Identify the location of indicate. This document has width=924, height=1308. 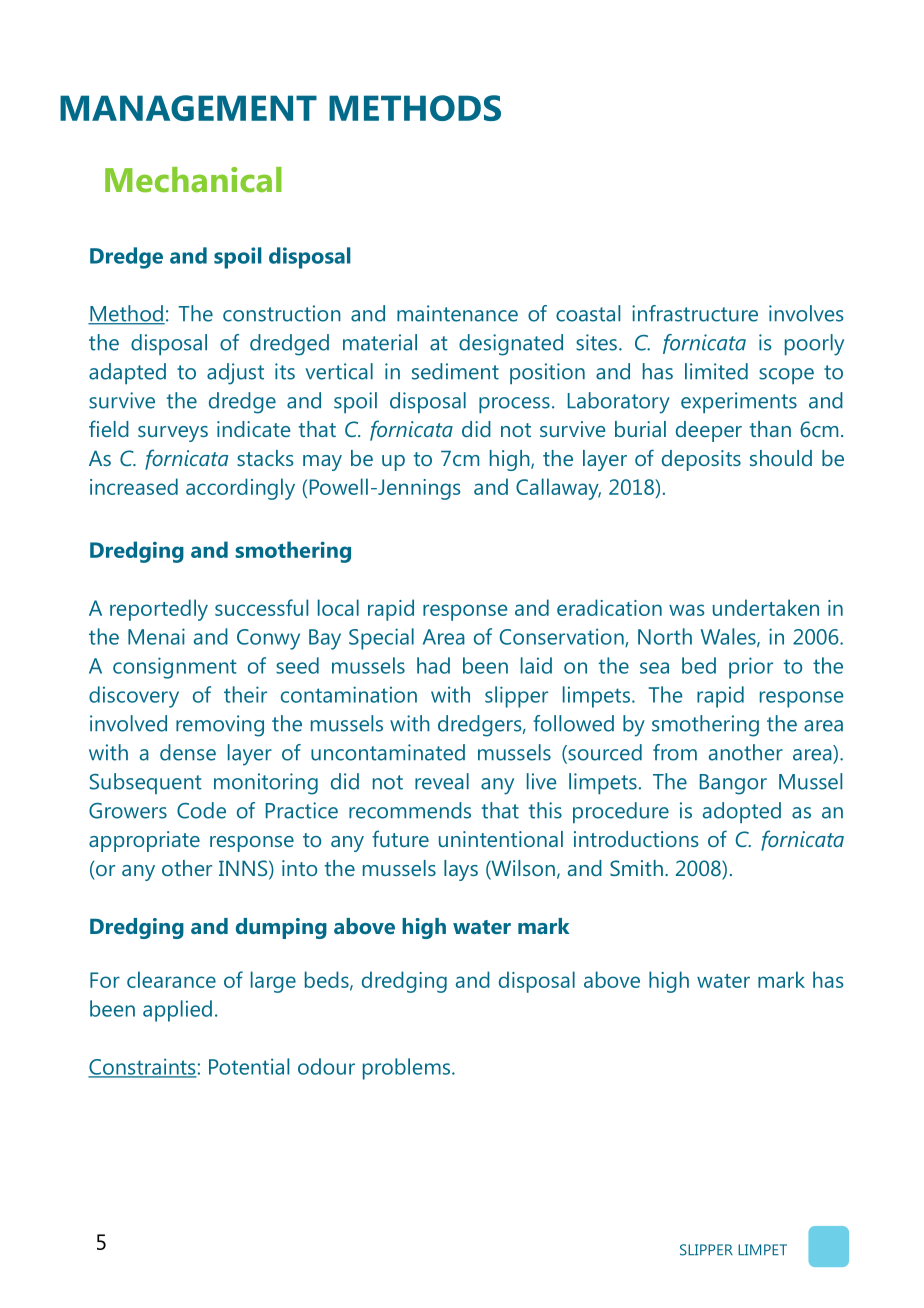
(253, 429).
